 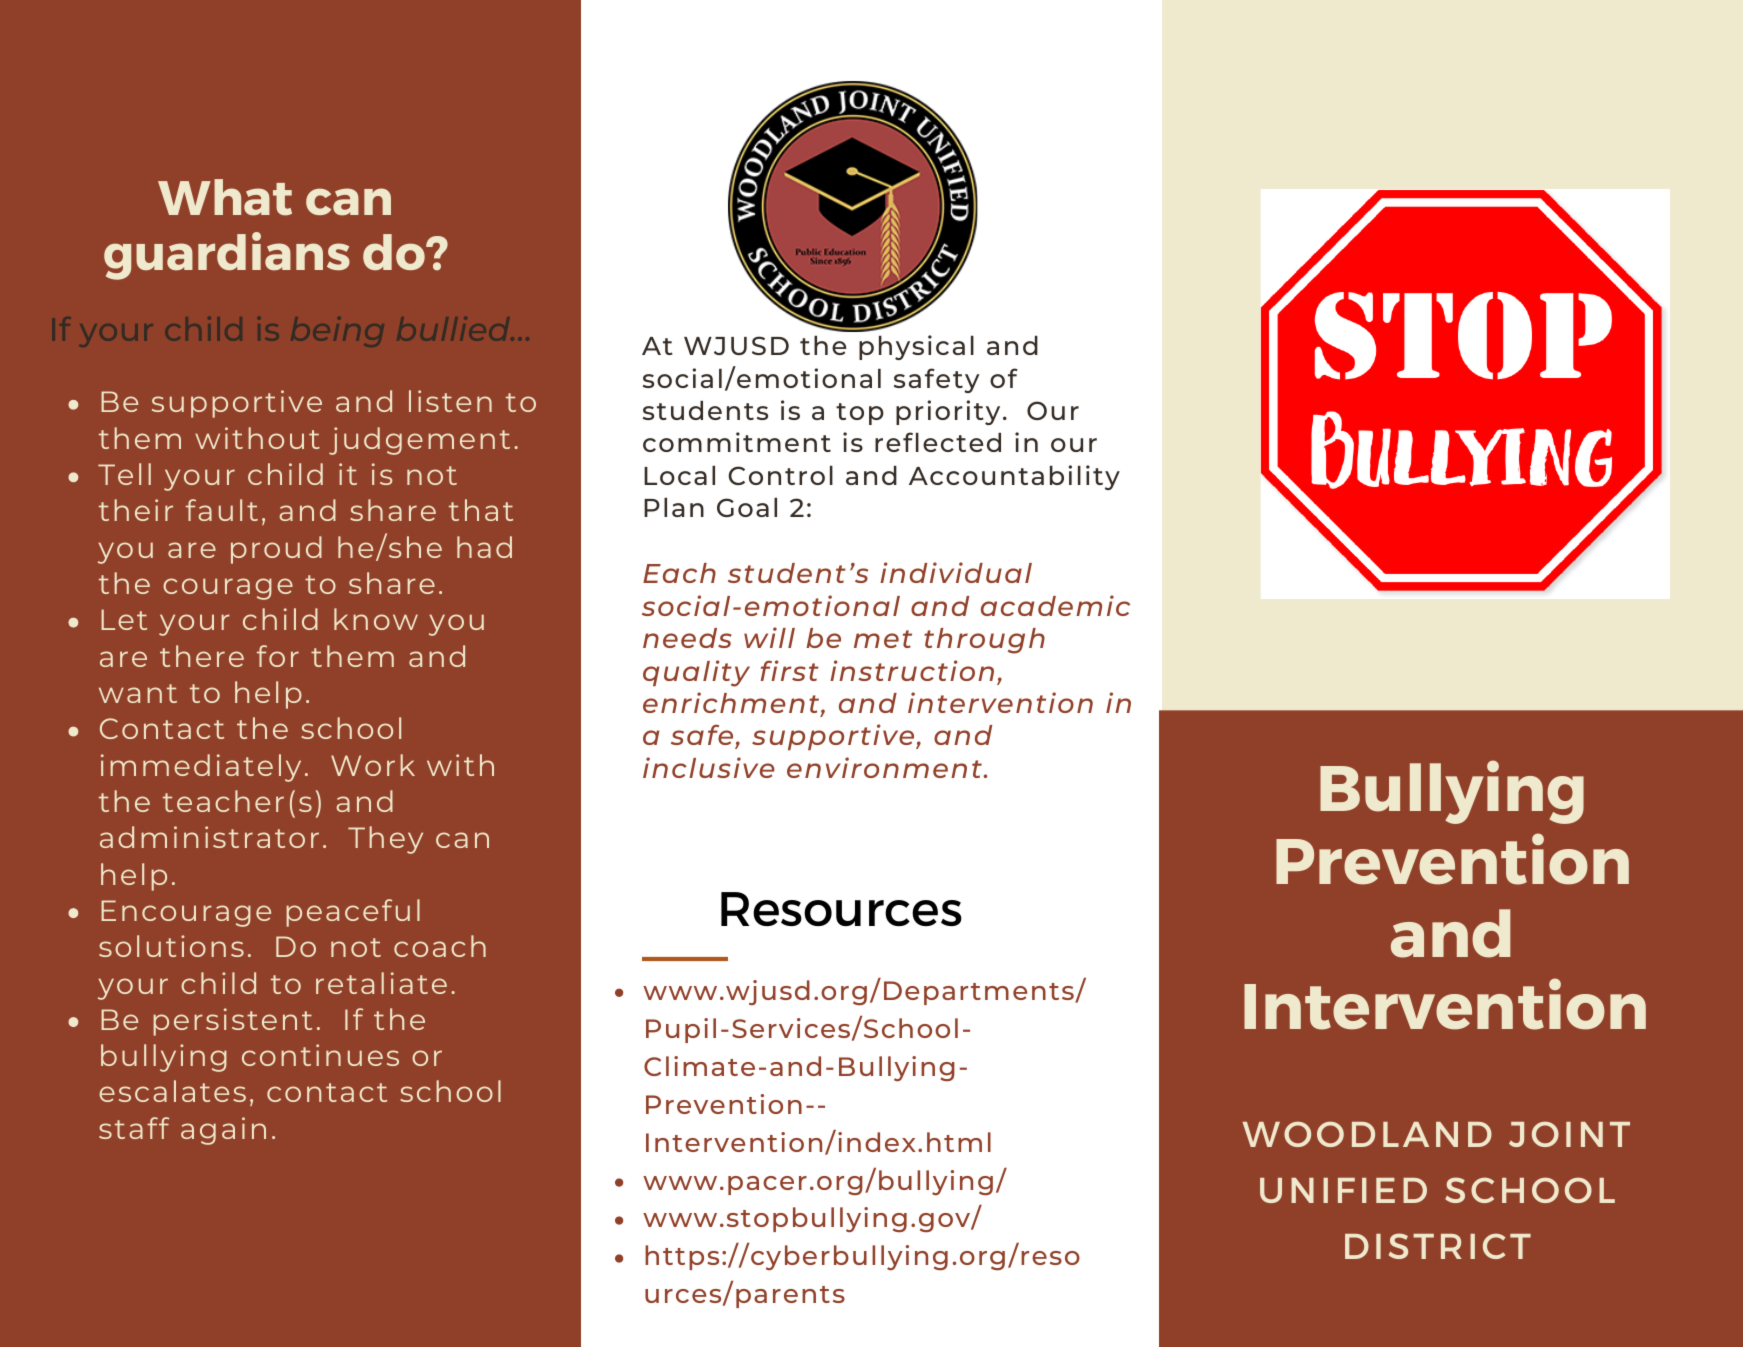 What do you see at coordinates (948, 412) in the image?
I see `priority` at bounding box center [948, 412].
